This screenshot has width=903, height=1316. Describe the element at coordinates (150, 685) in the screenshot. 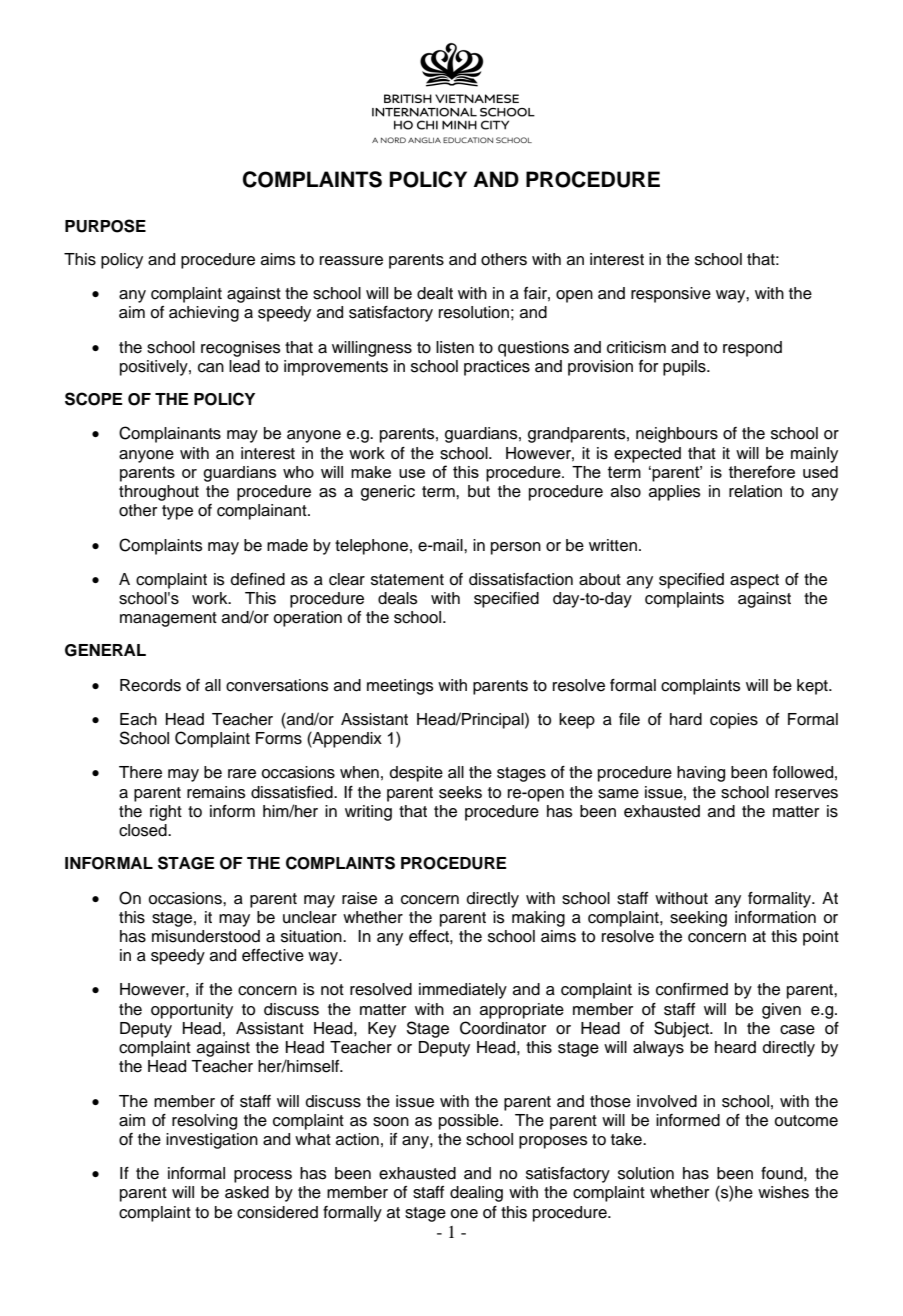

I see `Records` at that location.
